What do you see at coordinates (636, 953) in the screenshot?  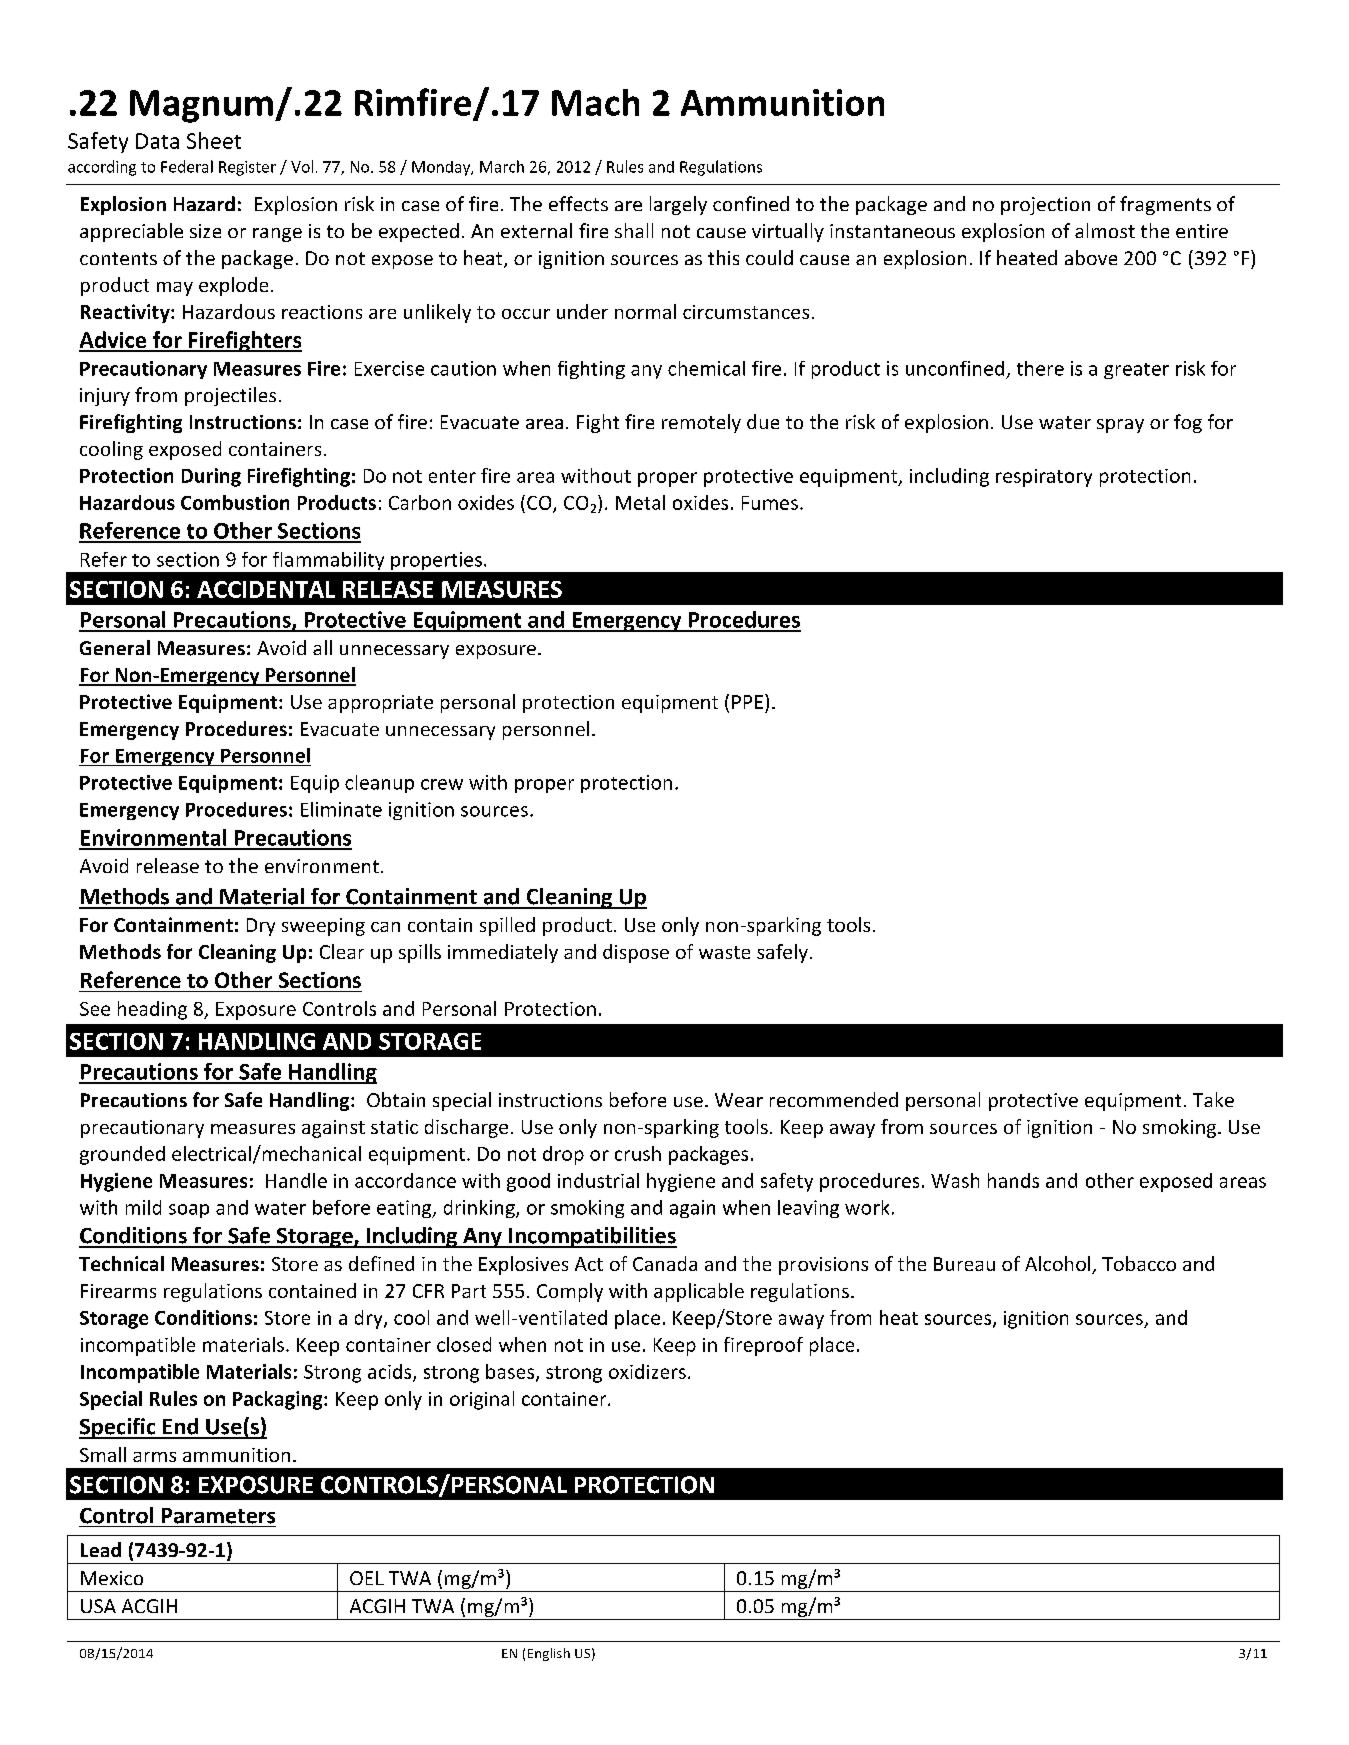 I see `dispose` at bounding box center [636, 953].
